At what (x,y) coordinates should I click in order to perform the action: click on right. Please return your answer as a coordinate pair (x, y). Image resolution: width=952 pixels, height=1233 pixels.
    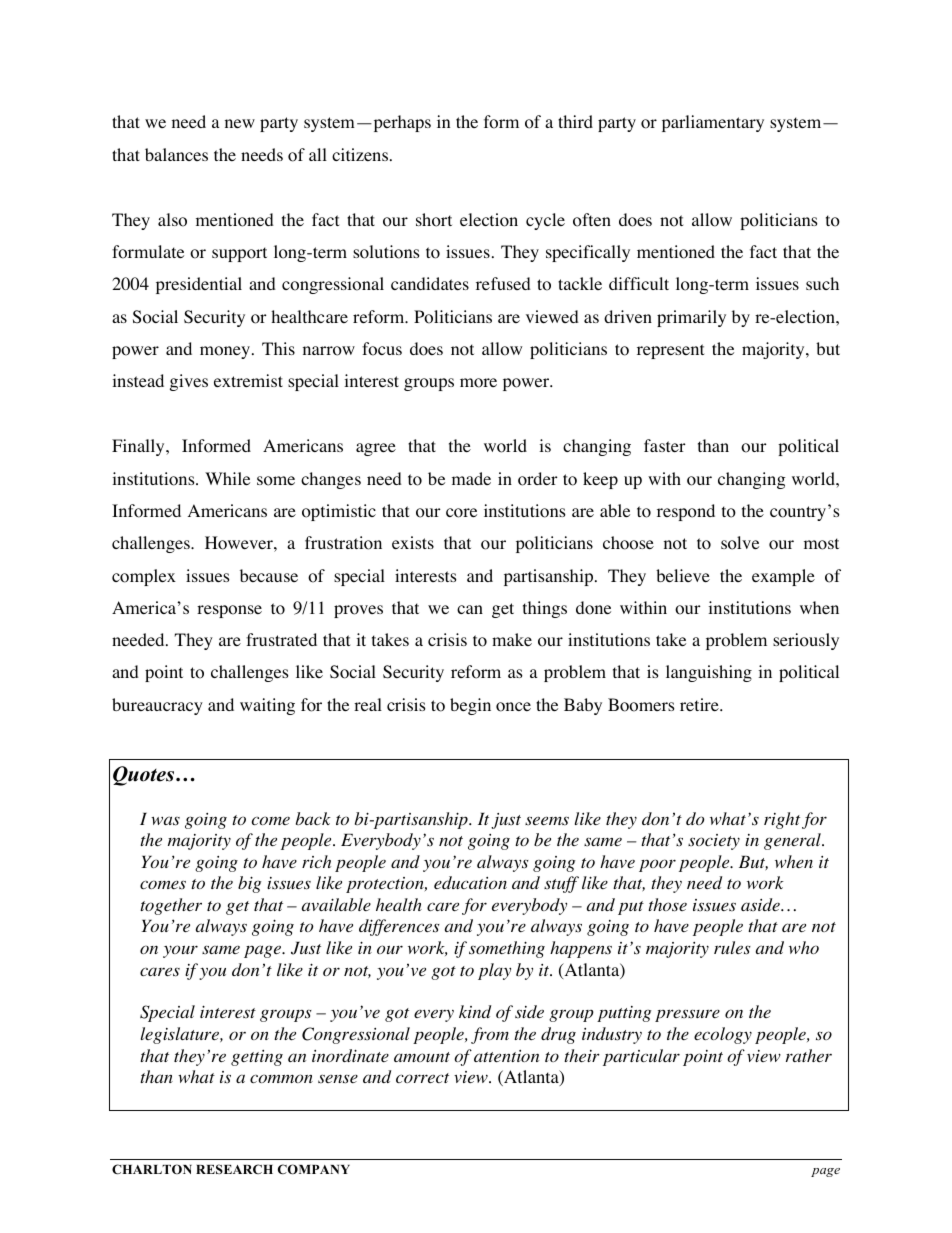
    Looking at the image, I should click on (782, 820).
